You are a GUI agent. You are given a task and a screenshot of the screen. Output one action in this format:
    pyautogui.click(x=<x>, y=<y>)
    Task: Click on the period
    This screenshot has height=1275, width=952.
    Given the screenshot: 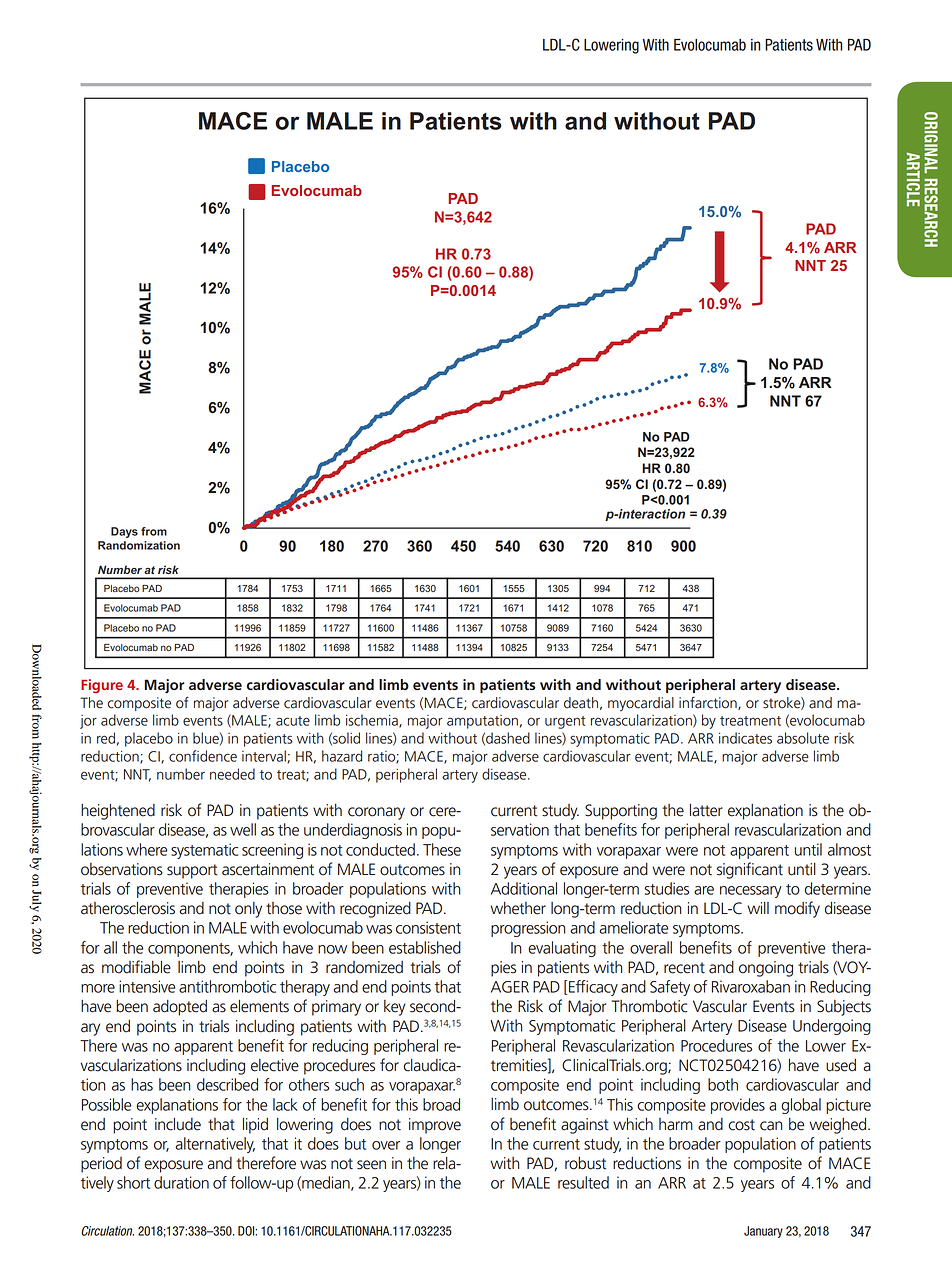 What is the action you would take?
    pyautogui.click(x=101, y=1165)
